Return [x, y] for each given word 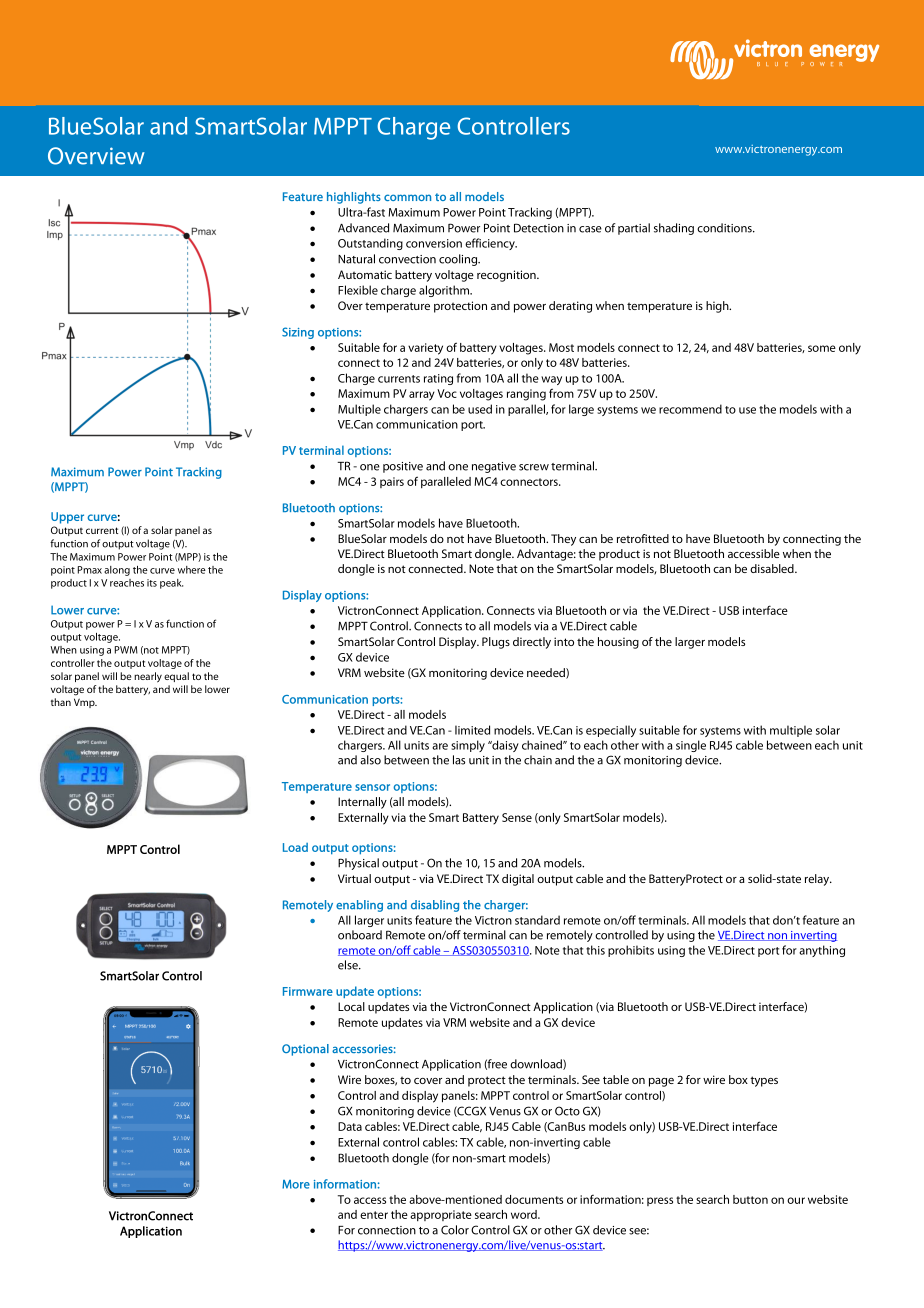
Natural [356, 259]
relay [818, 880]
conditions [725, 228]
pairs [392, 482]
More [296, 1184]
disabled [773, 568]
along [117, 571]
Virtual [354, 878]
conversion [434, 243]
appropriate [441, 1215]
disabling [435, 906]
